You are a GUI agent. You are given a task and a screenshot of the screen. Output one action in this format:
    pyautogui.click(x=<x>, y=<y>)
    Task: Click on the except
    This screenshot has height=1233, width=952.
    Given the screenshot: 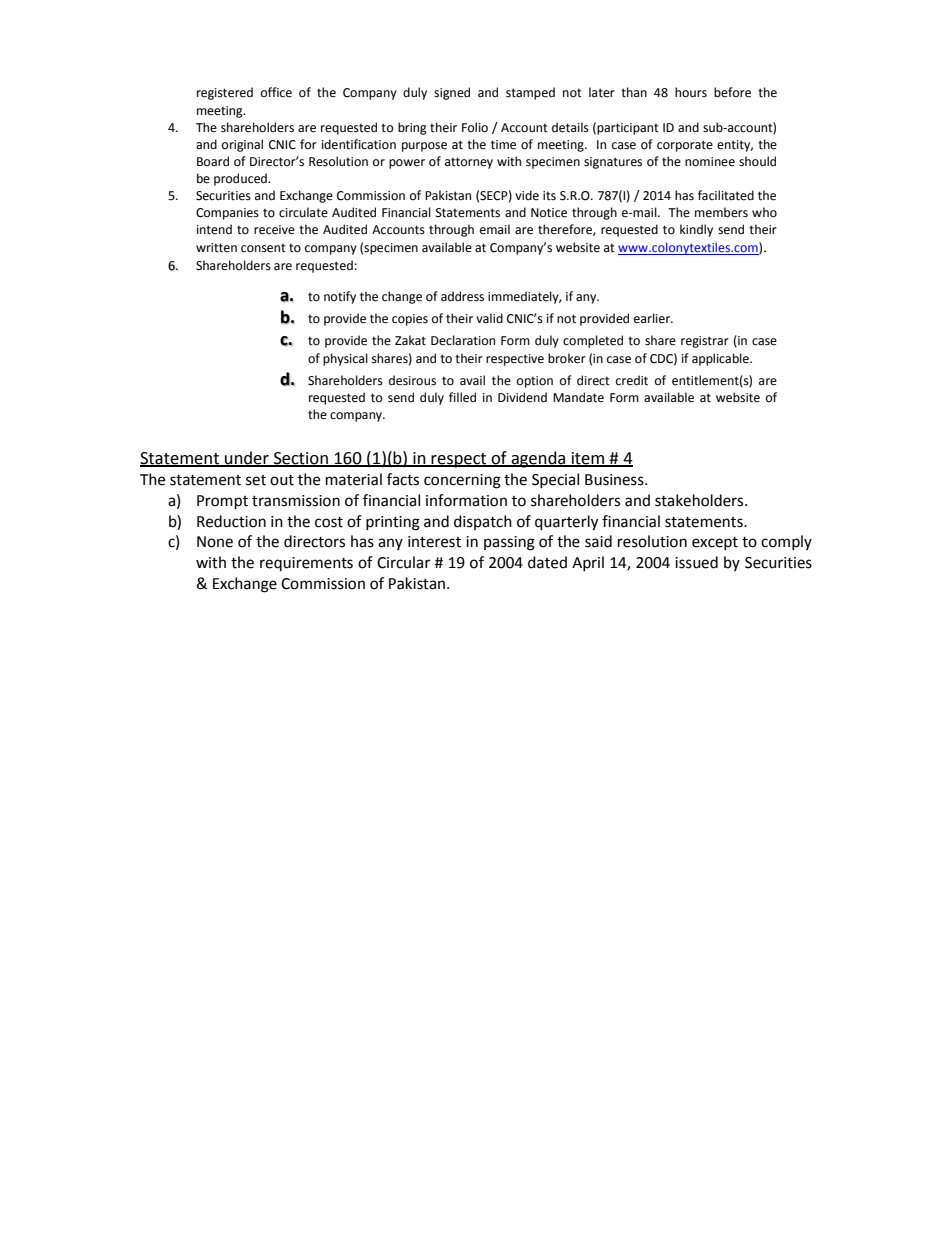 What is the action you would take?
    pyautogui.click(x=715, y=543)
